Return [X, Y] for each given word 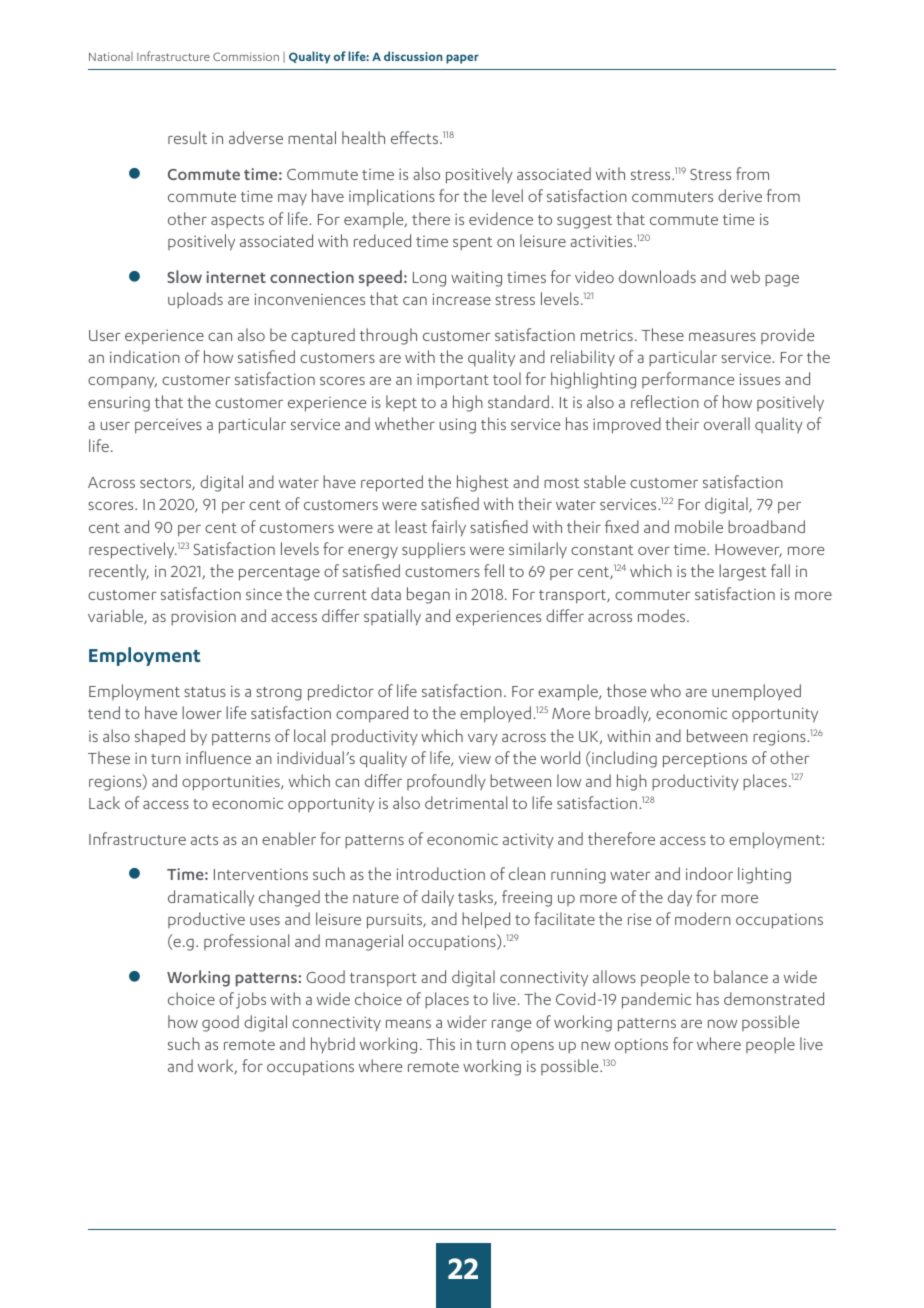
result [187, 137]
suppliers [433, 550]
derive [740, 195]
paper [462, 59]
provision [203, 617]
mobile [699, 526]
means [408, 1024]
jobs [251, 1000]
